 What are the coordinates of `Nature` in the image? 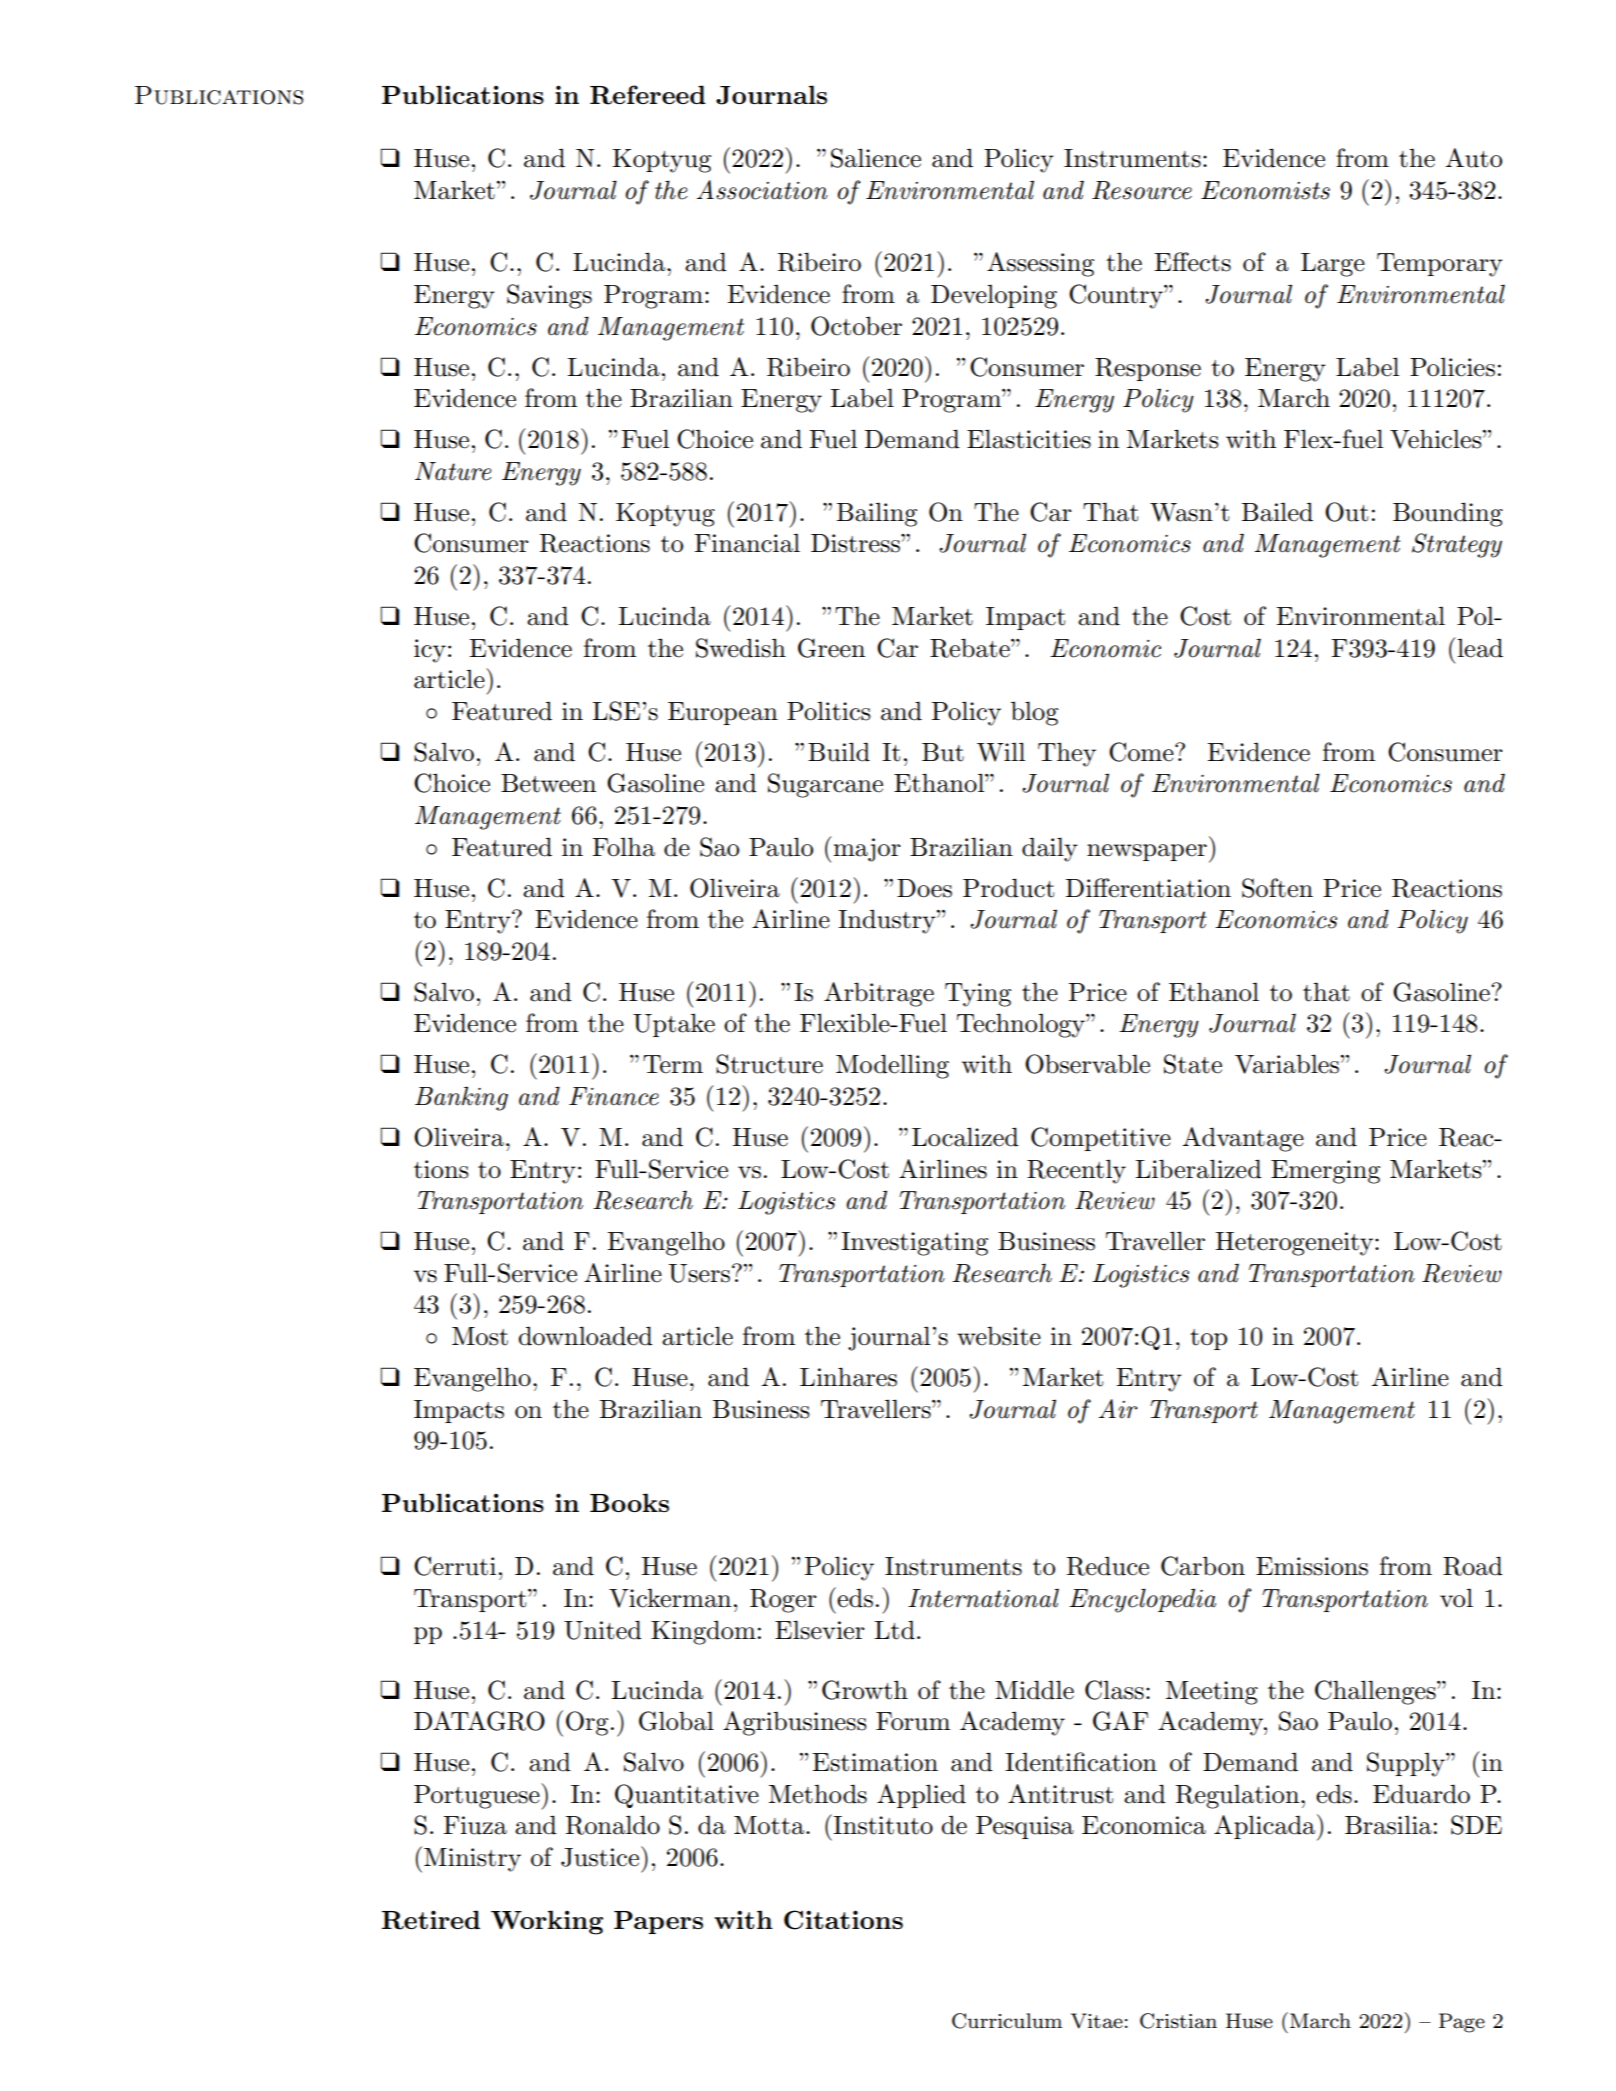 It's located at (453, 471).
